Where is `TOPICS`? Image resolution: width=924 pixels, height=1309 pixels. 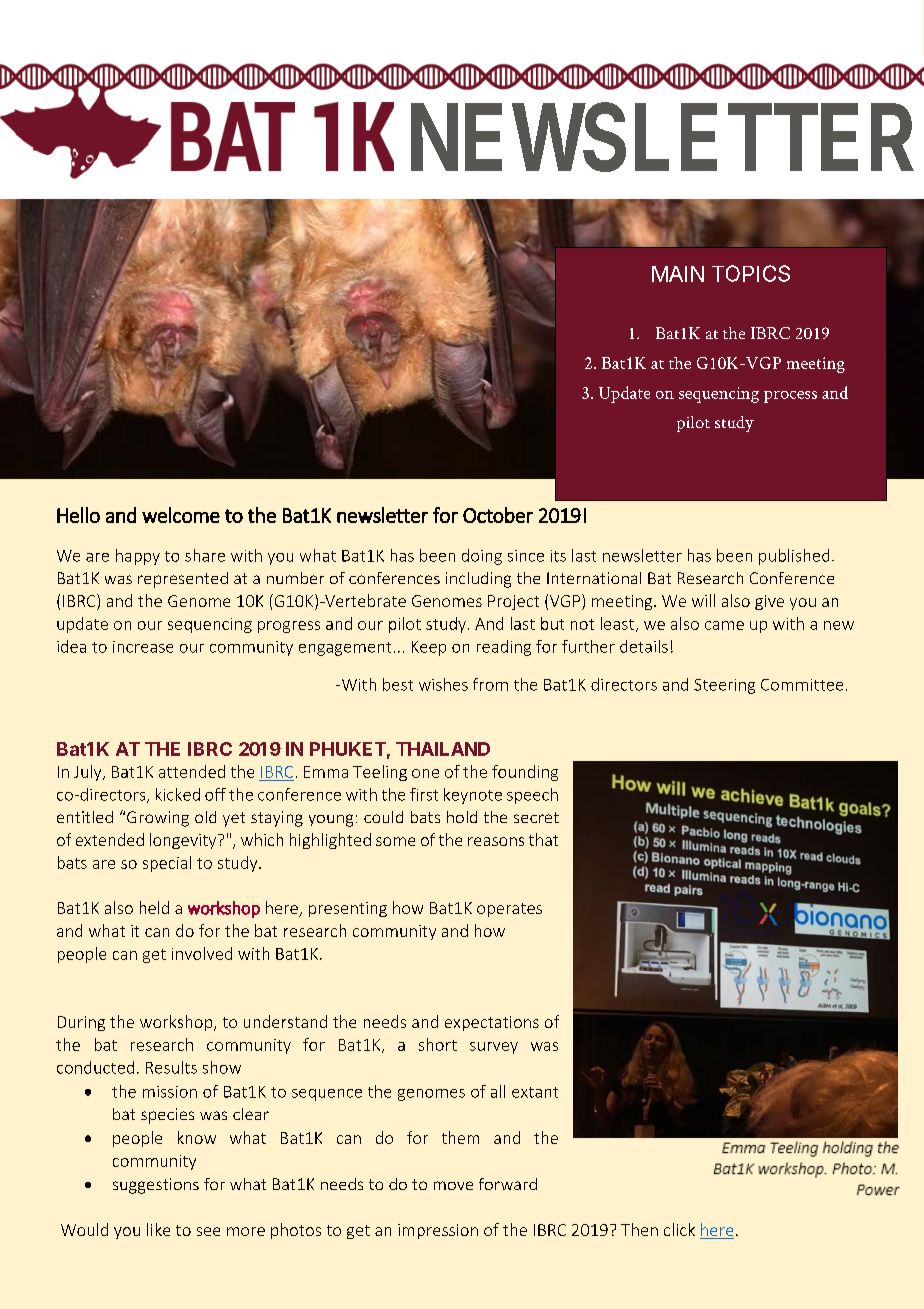 TOPICS is located at coordinates (751, 273).
